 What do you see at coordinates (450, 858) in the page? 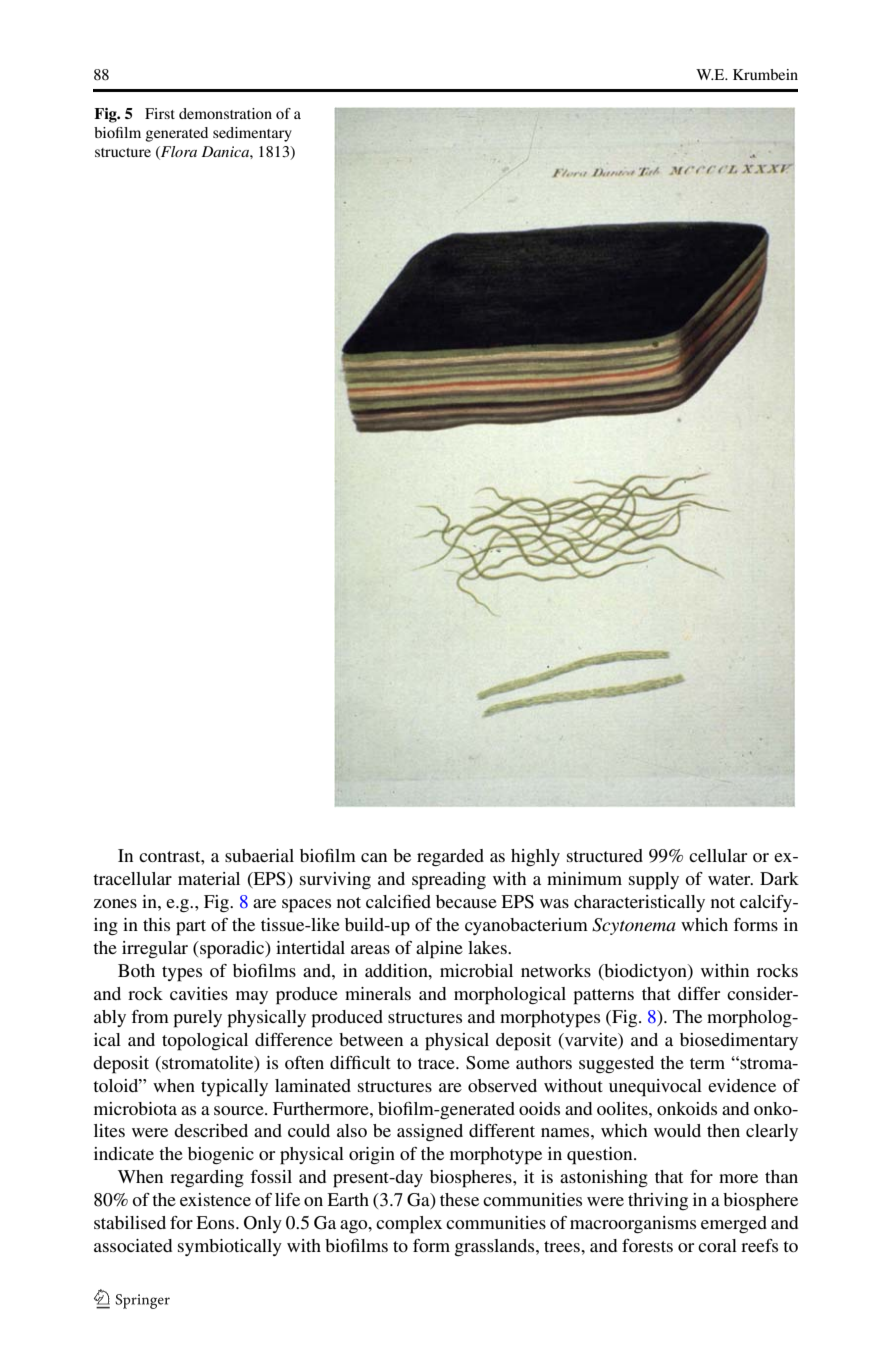
I see `regarded` at bounding box center [450, 858].
